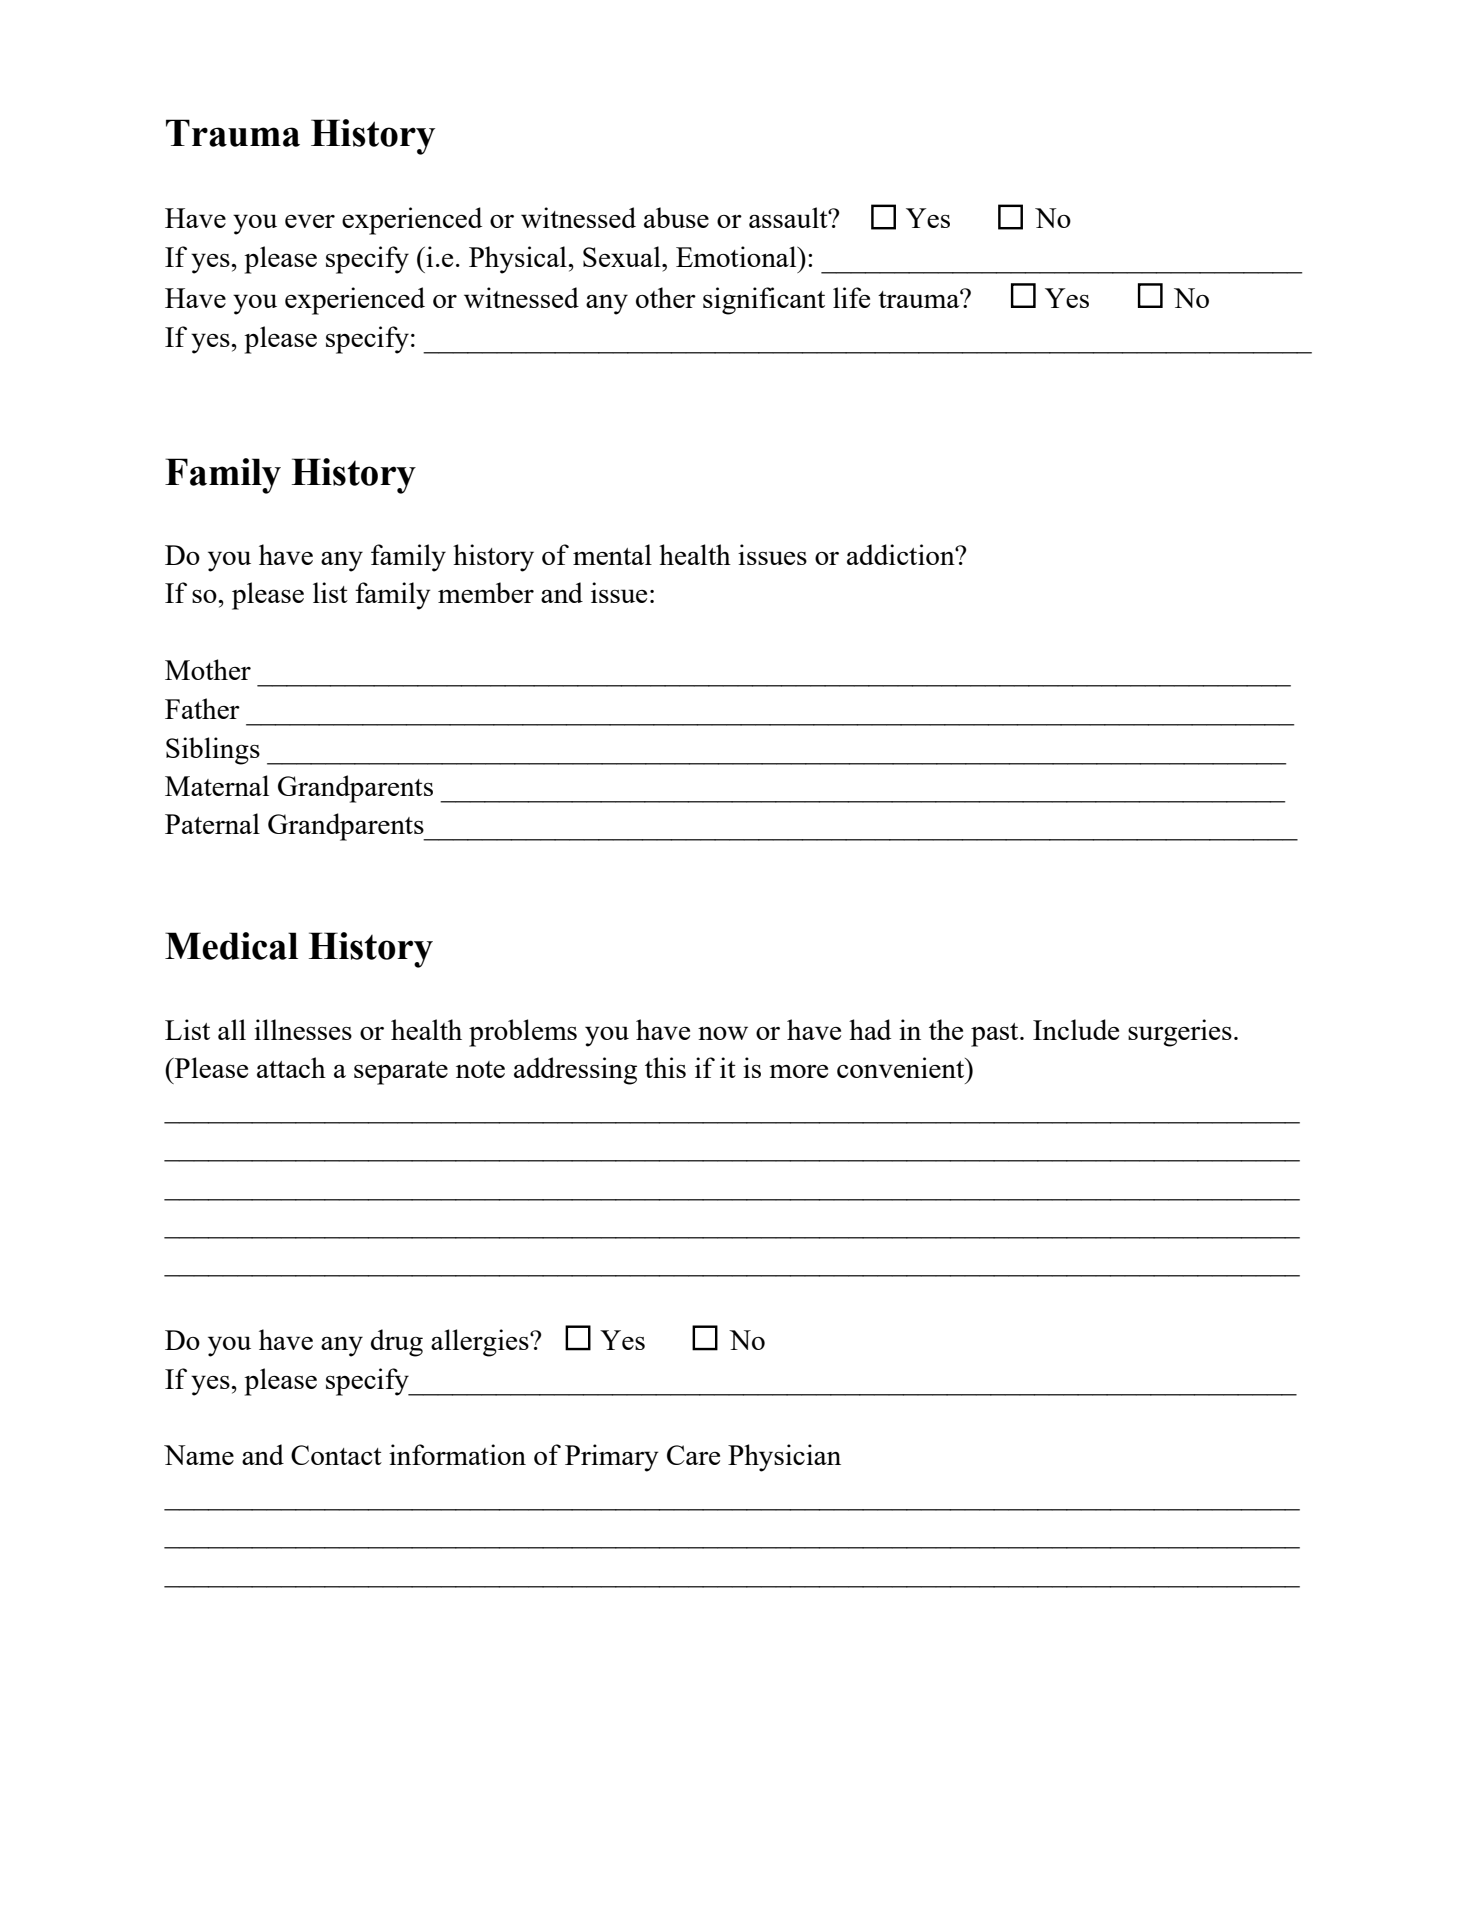  What do you see at coordinates (310, 221) in the image?
I see `ever` at bounding box center [310, 221].
